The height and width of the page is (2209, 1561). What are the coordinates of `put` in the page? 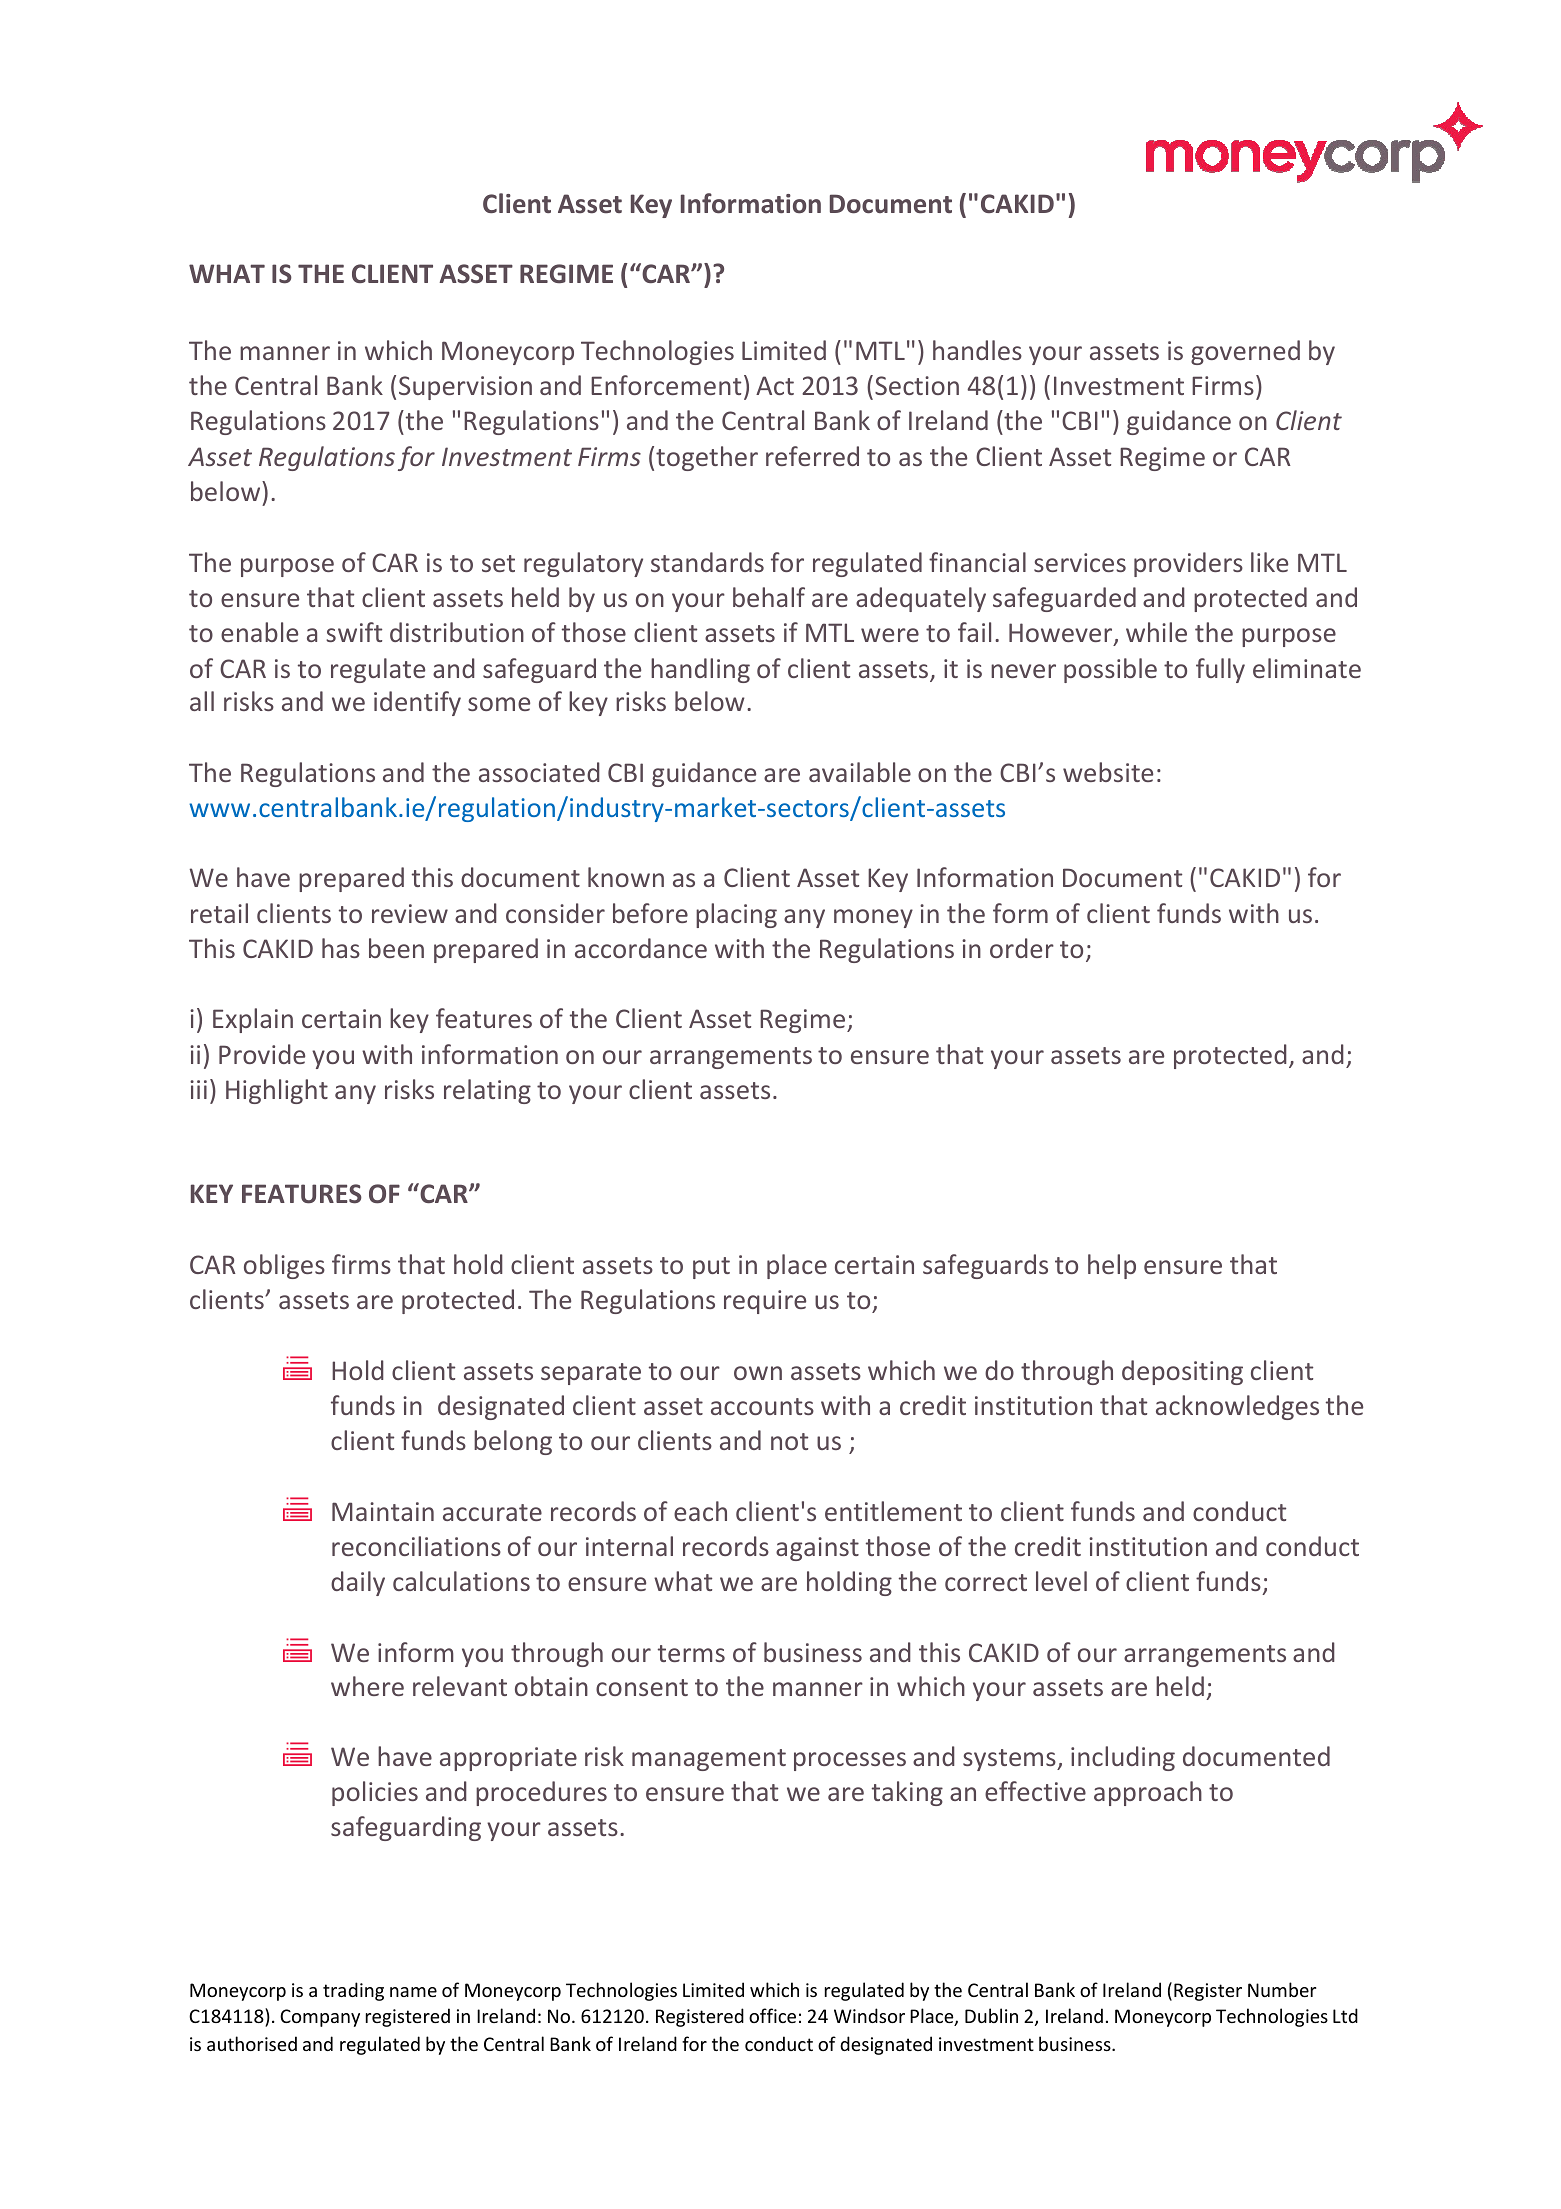 It's located at (711, 1268).
